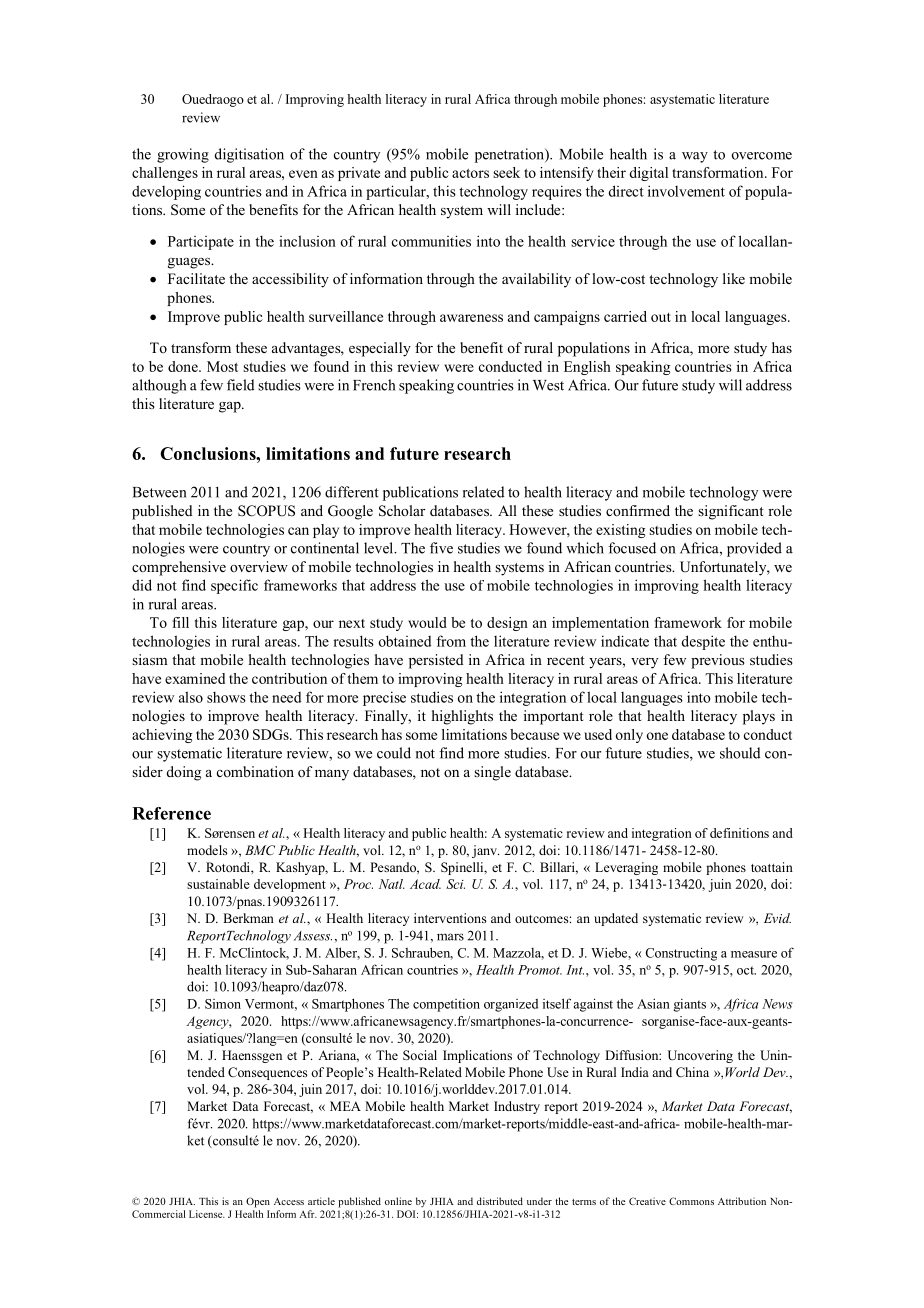 Image resolution: width=924 pixels, height=1308 pixels. I want to click on distributed, so click(500, 1201).
